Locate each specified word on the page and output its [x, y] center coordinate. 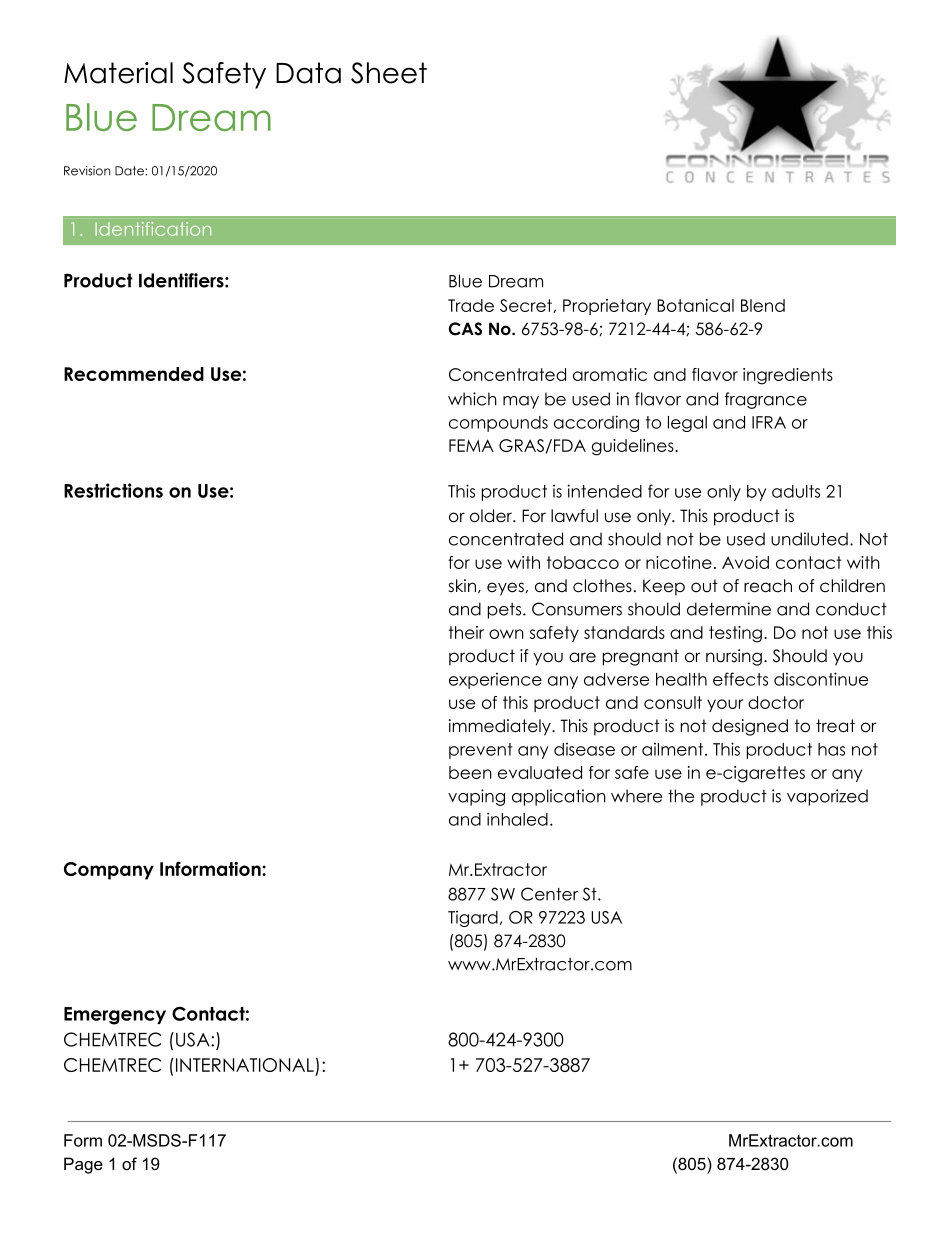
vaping [476, 797]
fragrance [766, 400]
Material [118, 73]
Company [109, 871]
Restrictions [113, 490]
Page [83, 1165]
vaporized [827, 797]
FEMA [471, 445]
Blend [763, 305]
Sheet [389, 73]
